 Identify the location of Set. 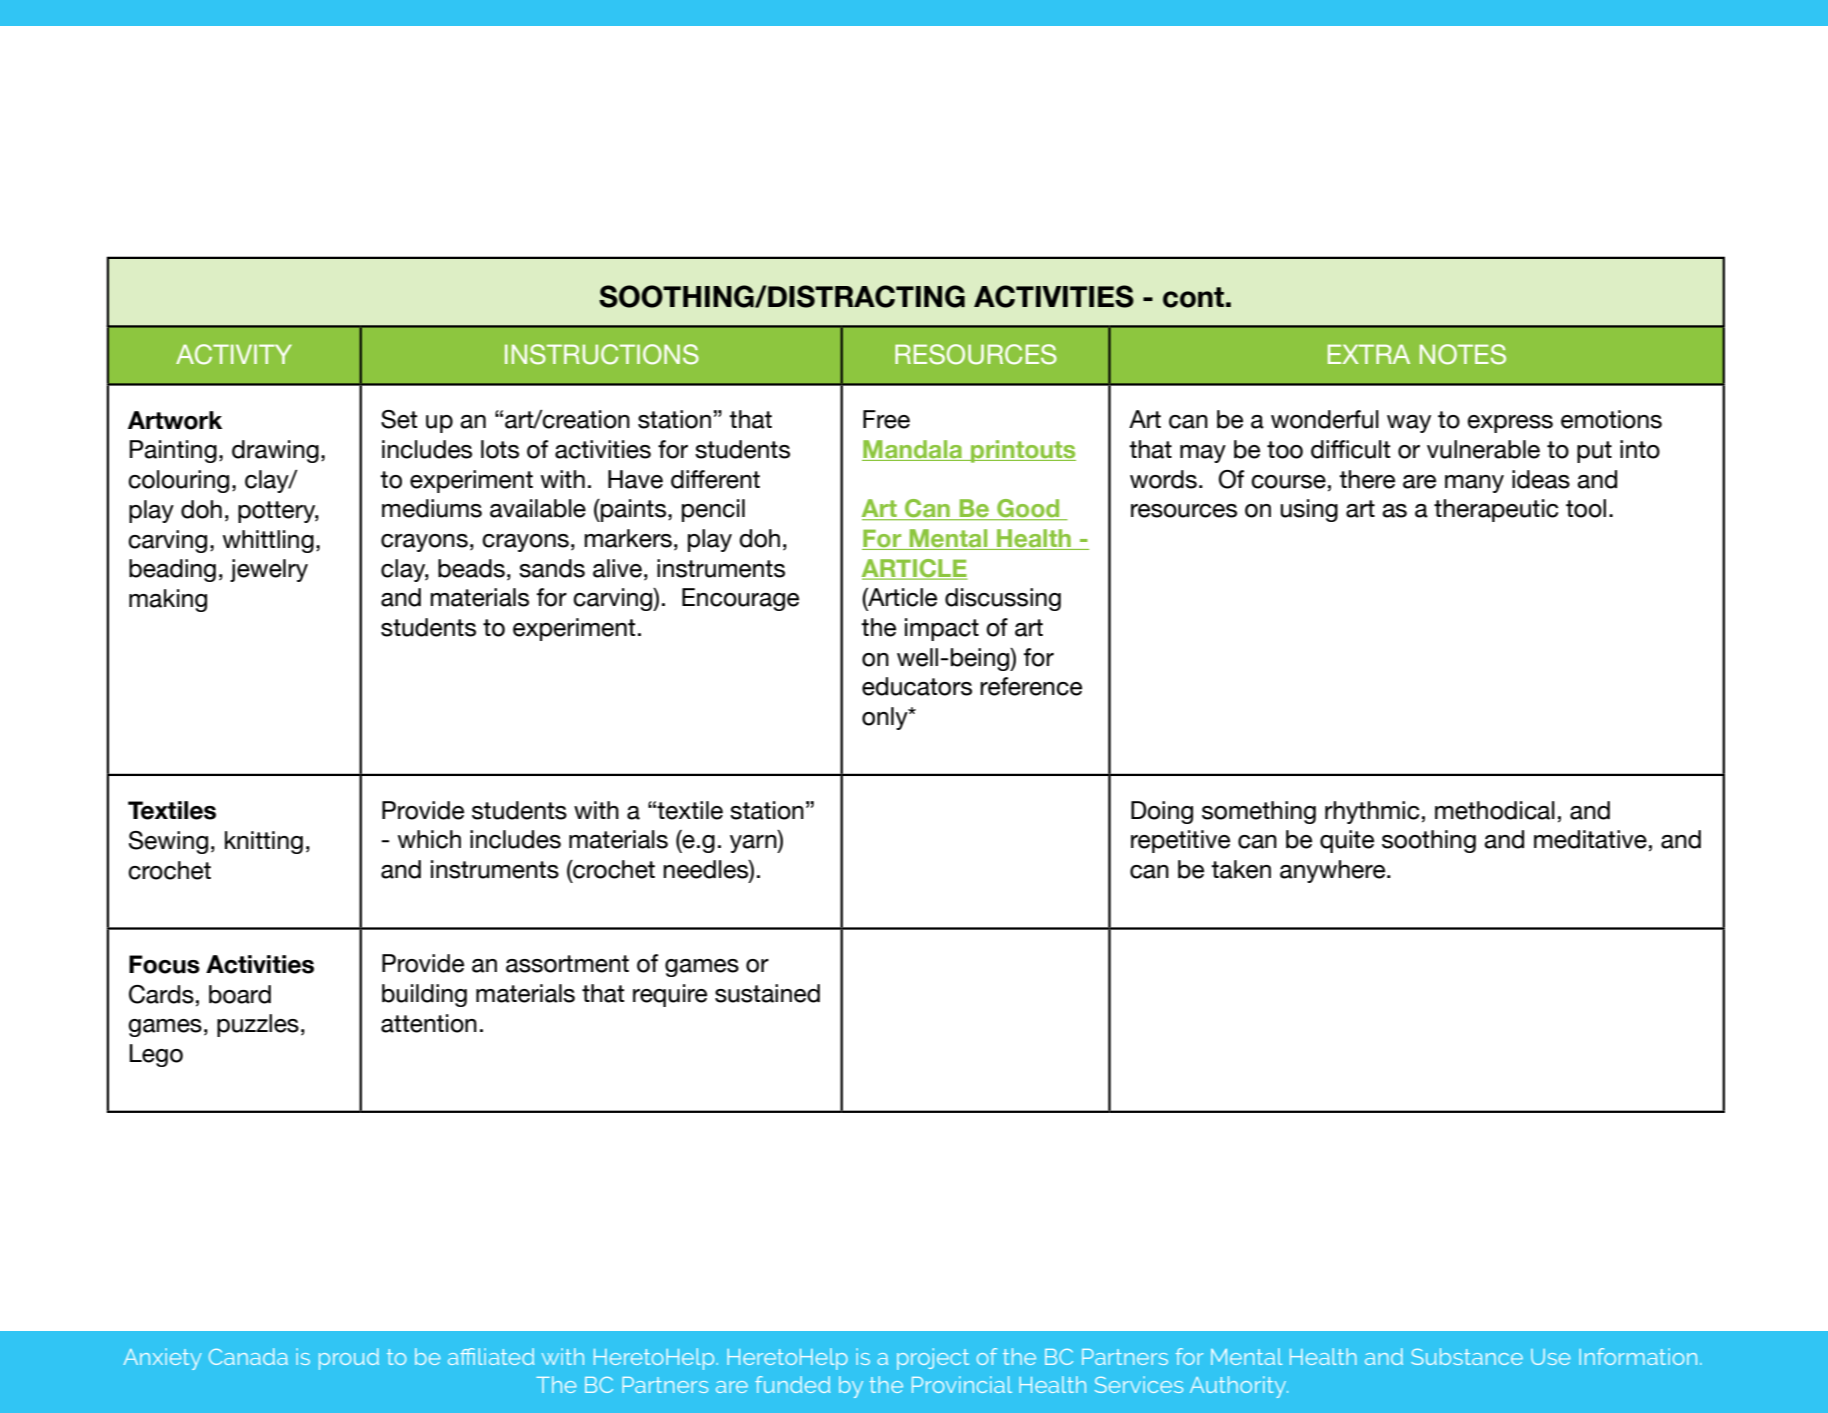
(399, 419).
